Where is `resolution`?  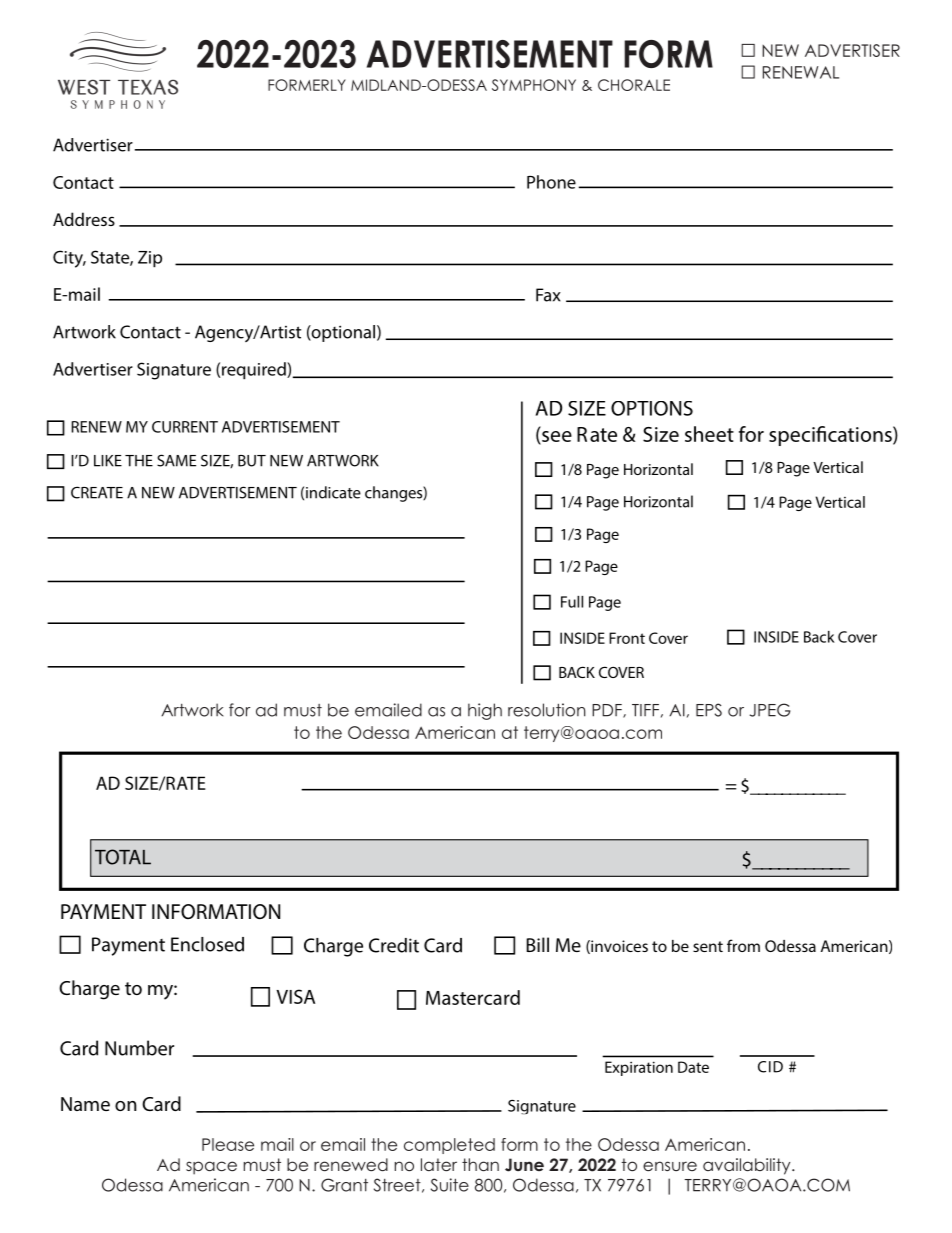 resolution is located at coordinates (547, 710).
